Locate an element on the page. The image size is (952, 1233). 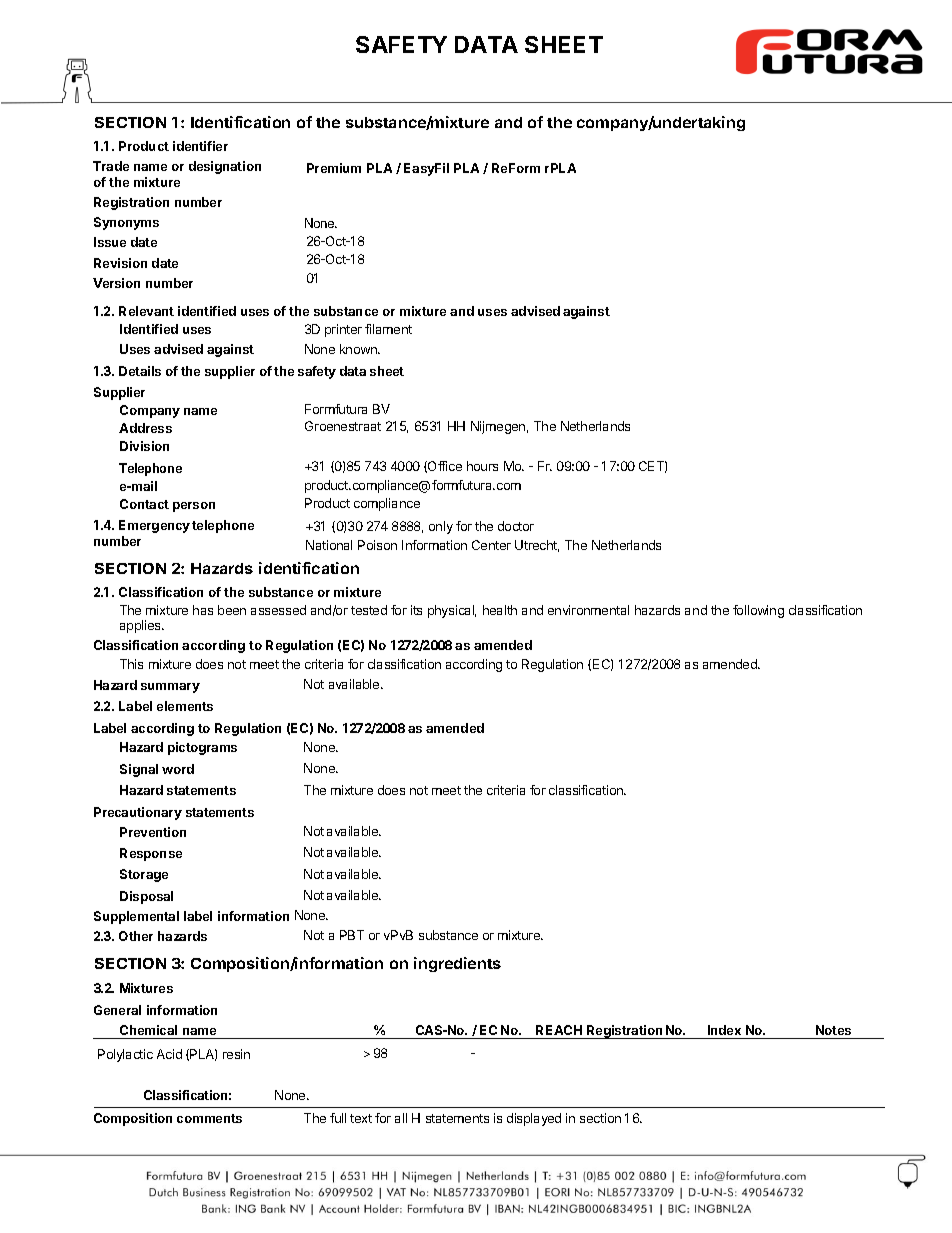
Index is located at coordinates (724, 1030).
